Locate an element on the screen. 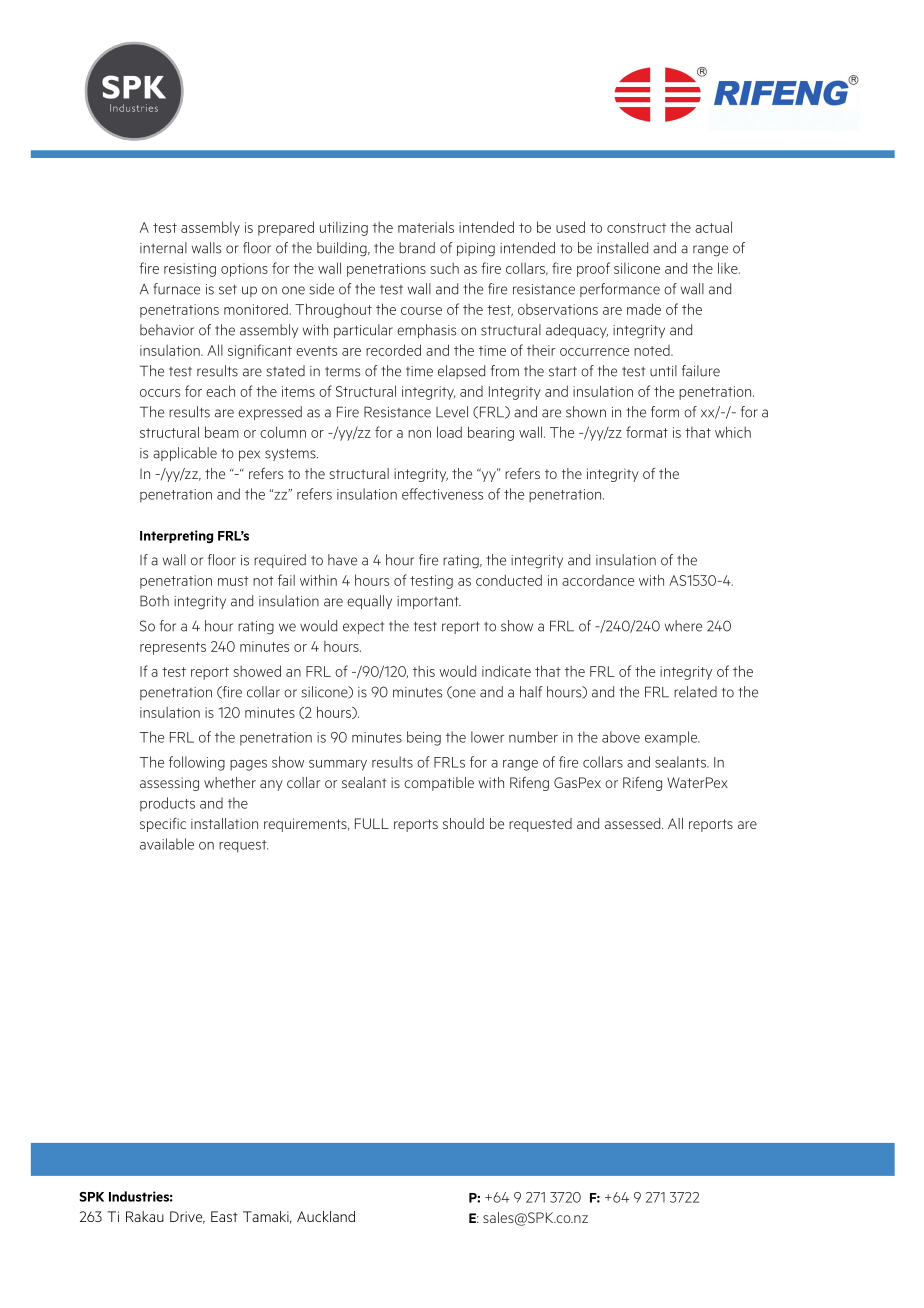  installation is located at coordinates (224, 823).
